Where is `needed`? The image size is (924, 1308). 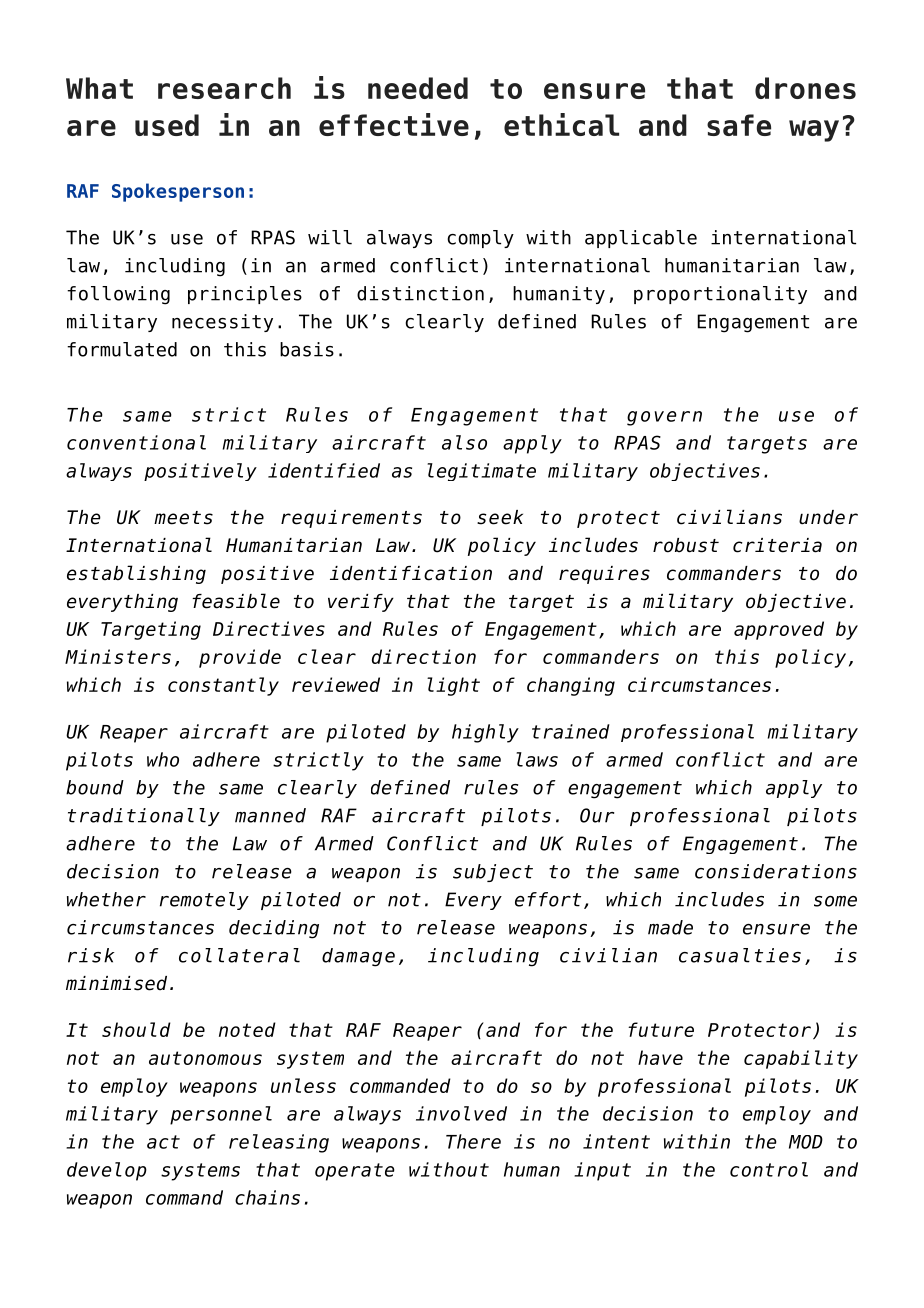
needed is located at coordinates (418, 88).
